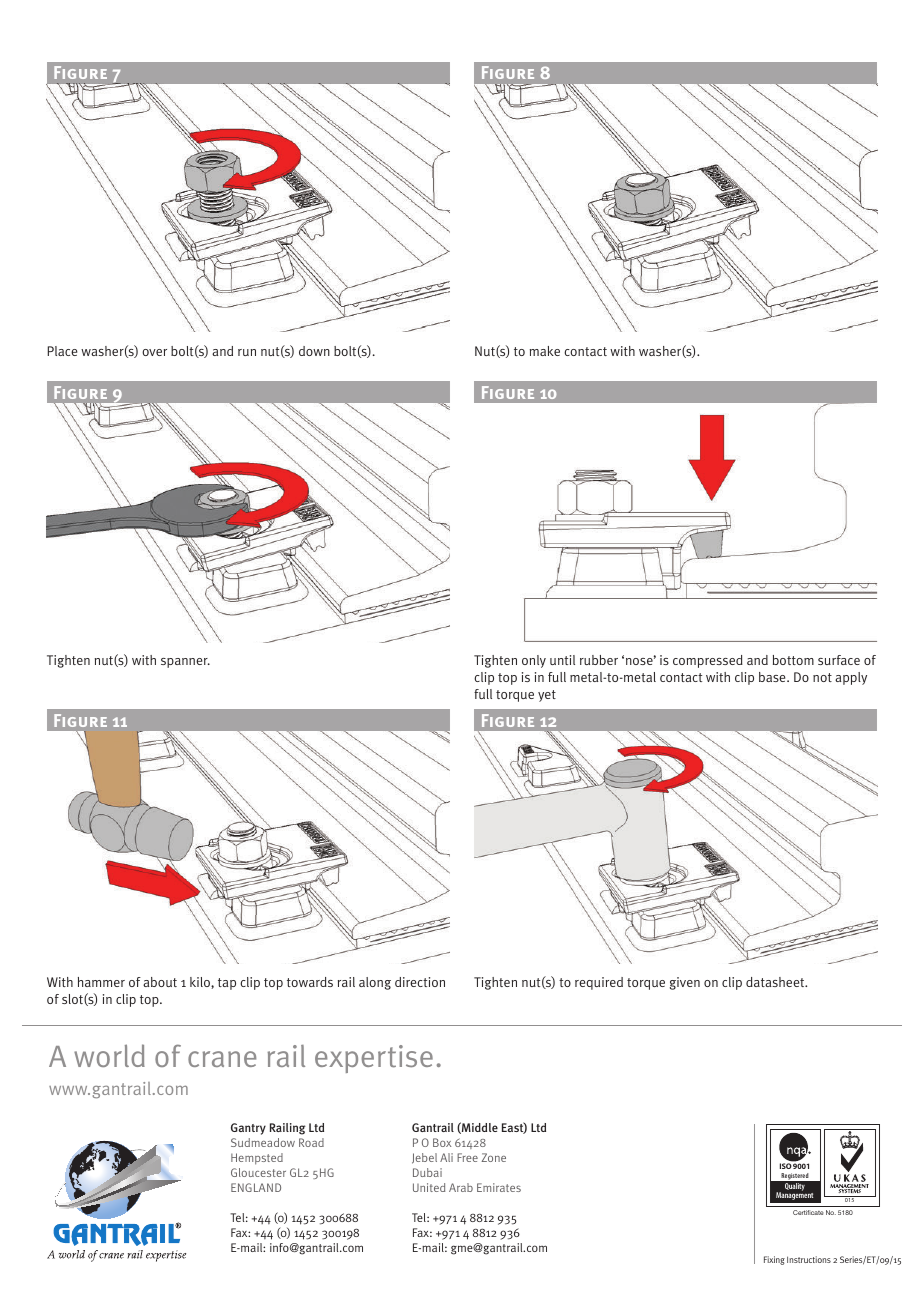  Describe the element at coordinates (773, 677) in the screenshot. I see `base` at that location.
